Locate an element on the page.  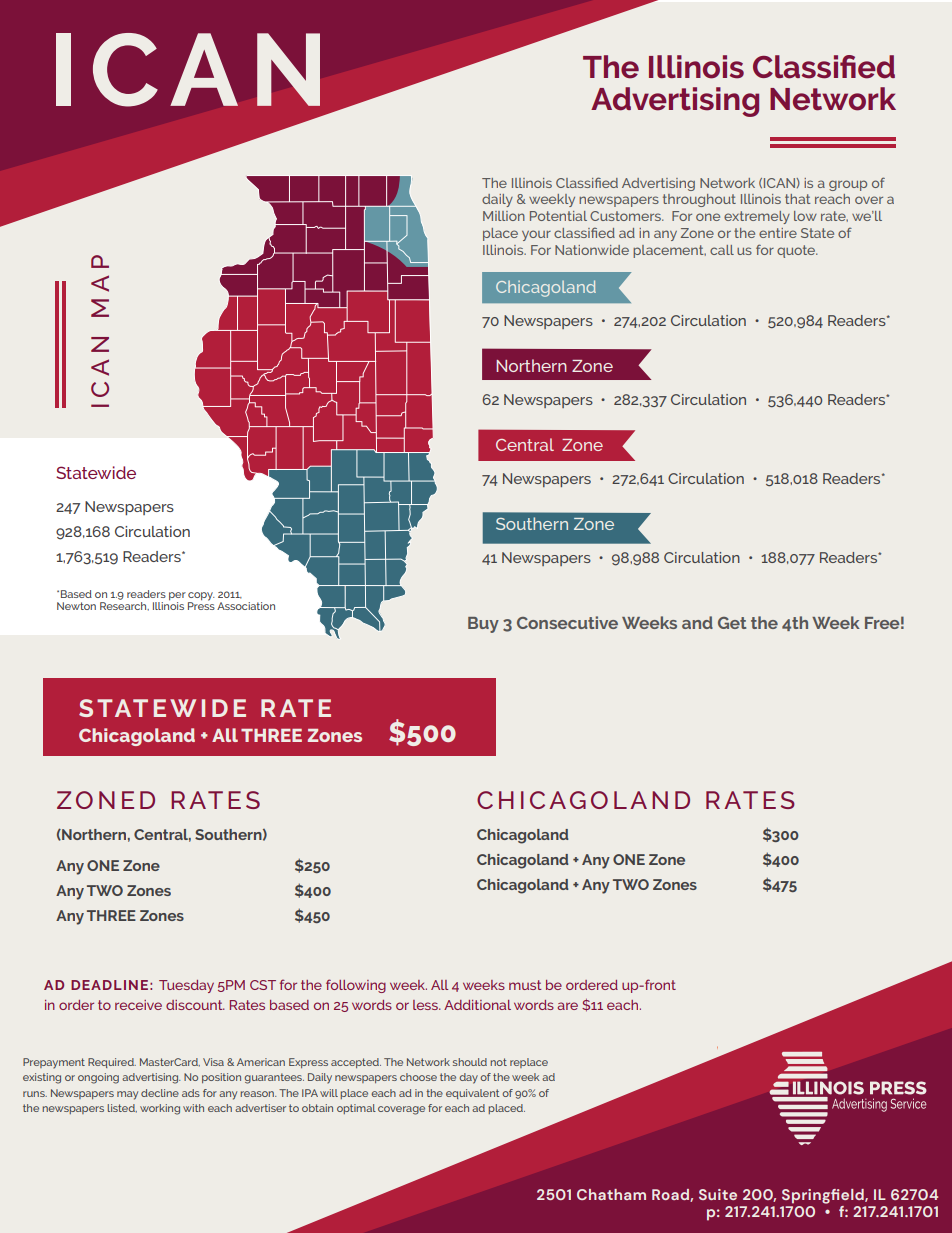
working is located at coordinates (160, 1109).
